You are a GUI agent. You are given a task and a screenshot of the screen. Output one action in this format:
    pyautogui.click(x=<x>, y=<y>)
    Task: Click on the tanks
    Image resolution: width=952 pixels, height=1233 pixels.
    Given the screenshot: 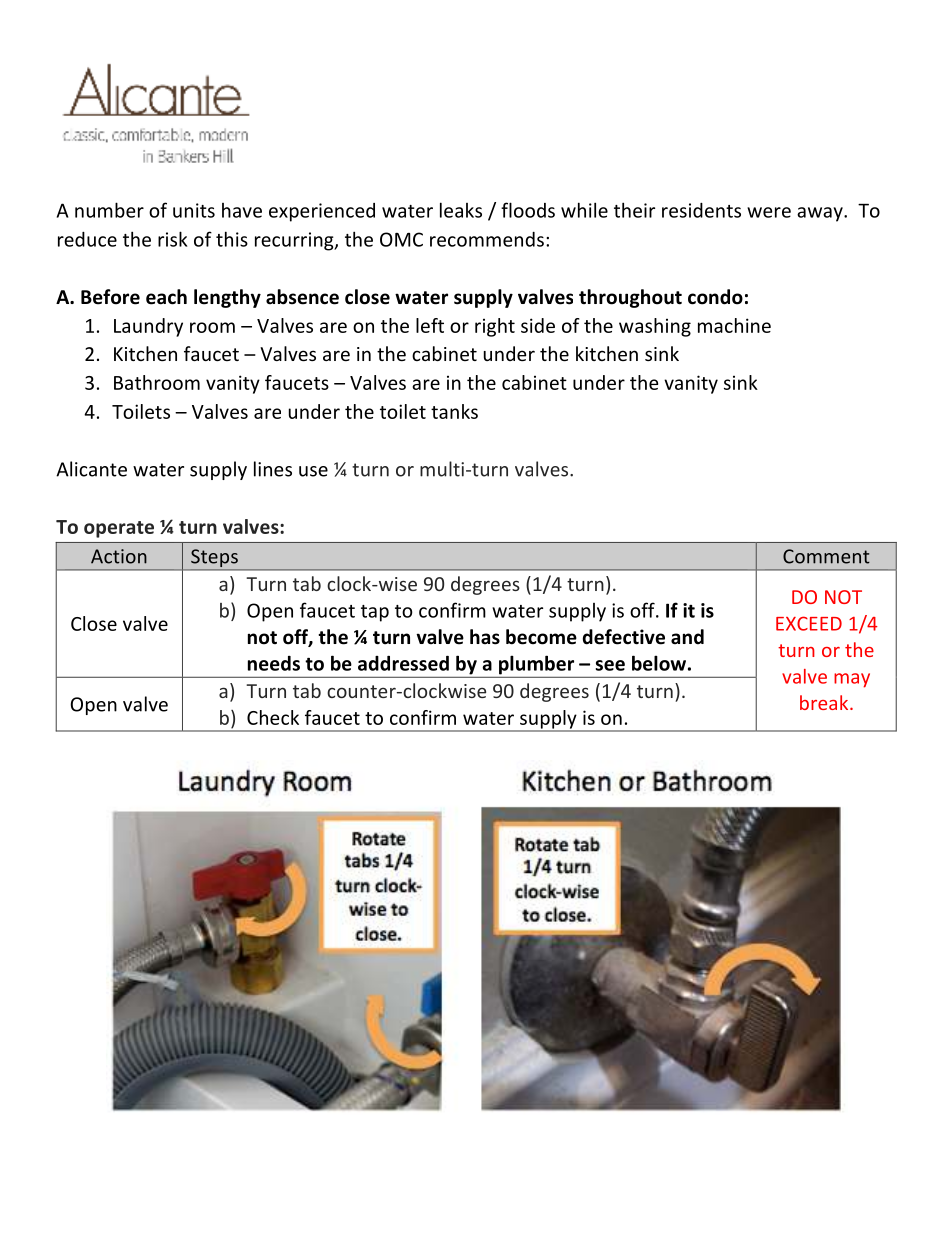 What is the action you would take?
    pyautogui.click(x=454, y=411)
